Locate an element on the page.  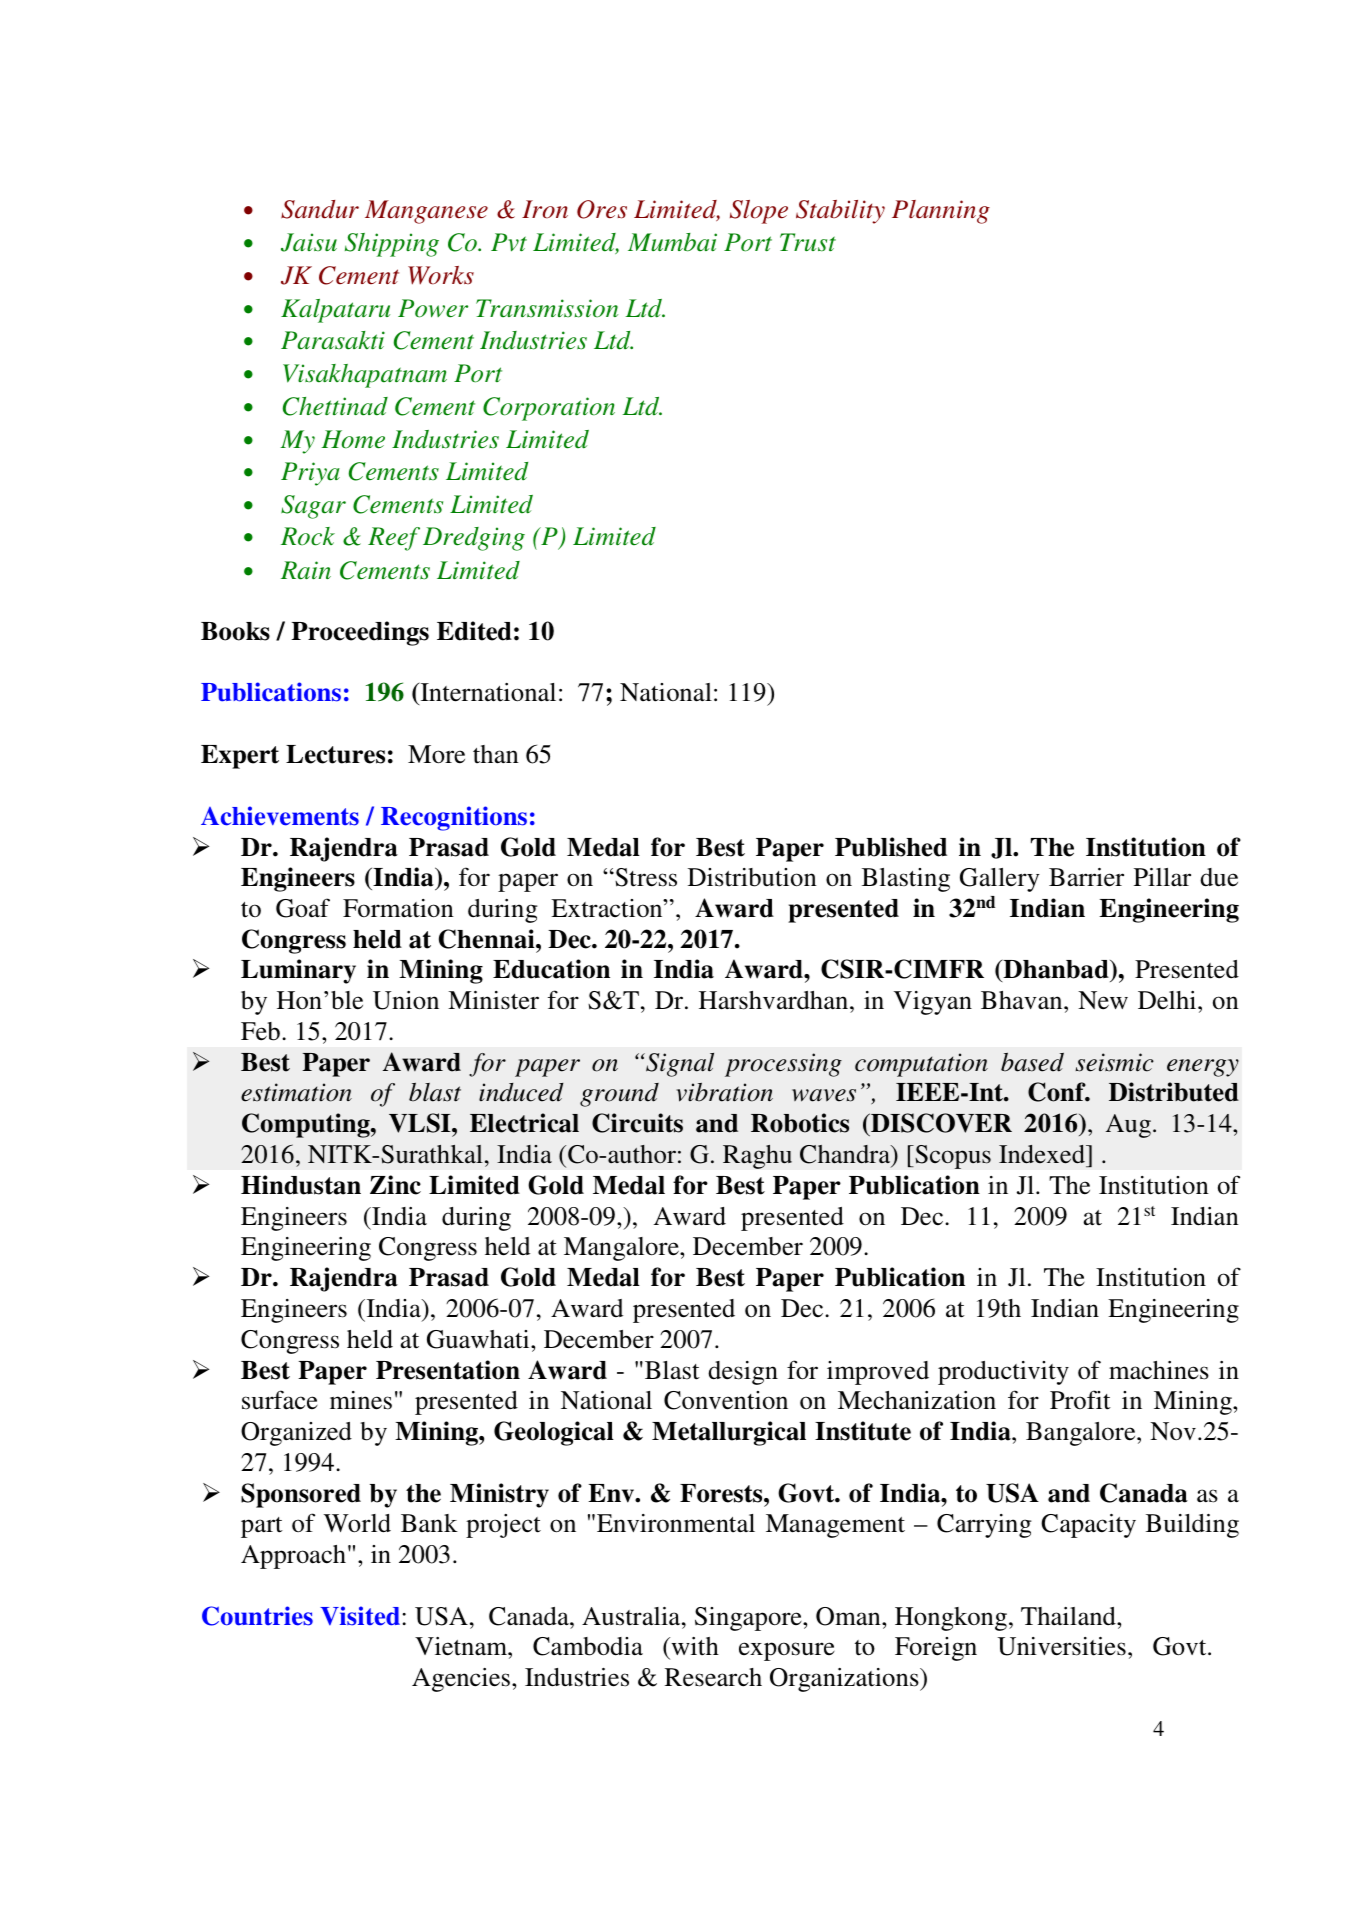
Lectures is located at coordinates (335, 754).
